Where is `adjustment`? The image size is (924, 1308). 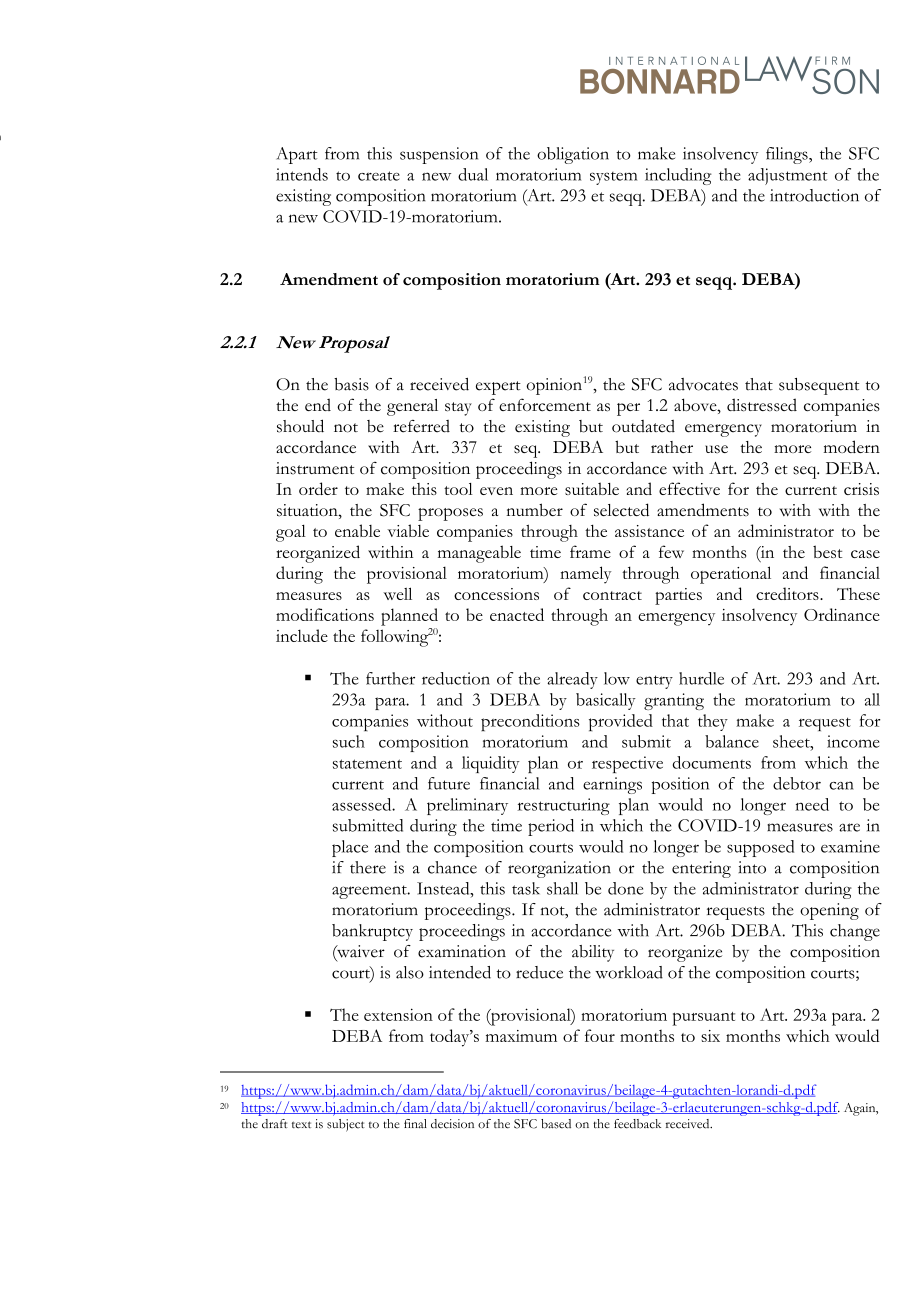 adjustment is located at coordinates (787, 176).
